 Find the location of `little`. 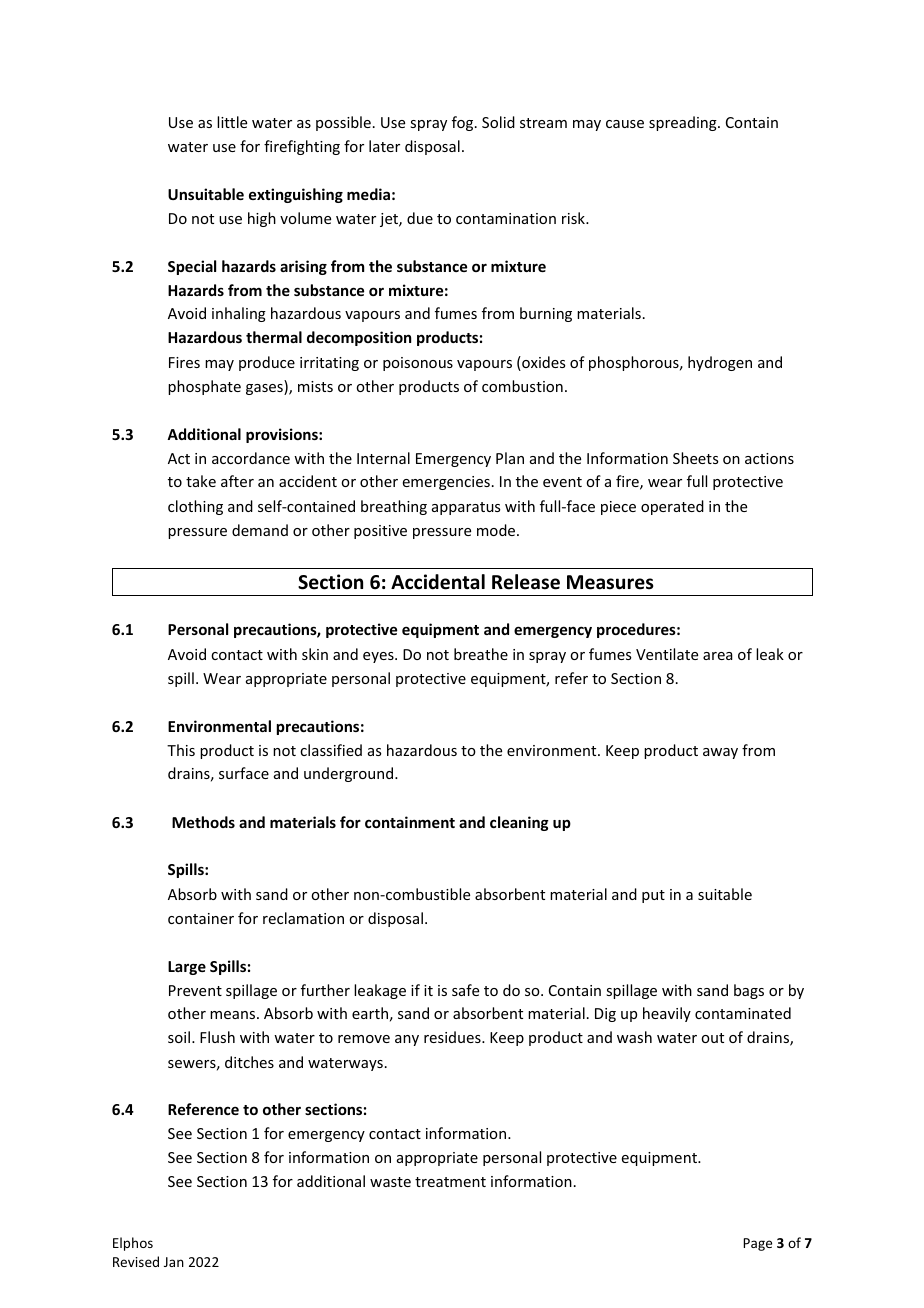

little is located at coordinates (232, 122).
